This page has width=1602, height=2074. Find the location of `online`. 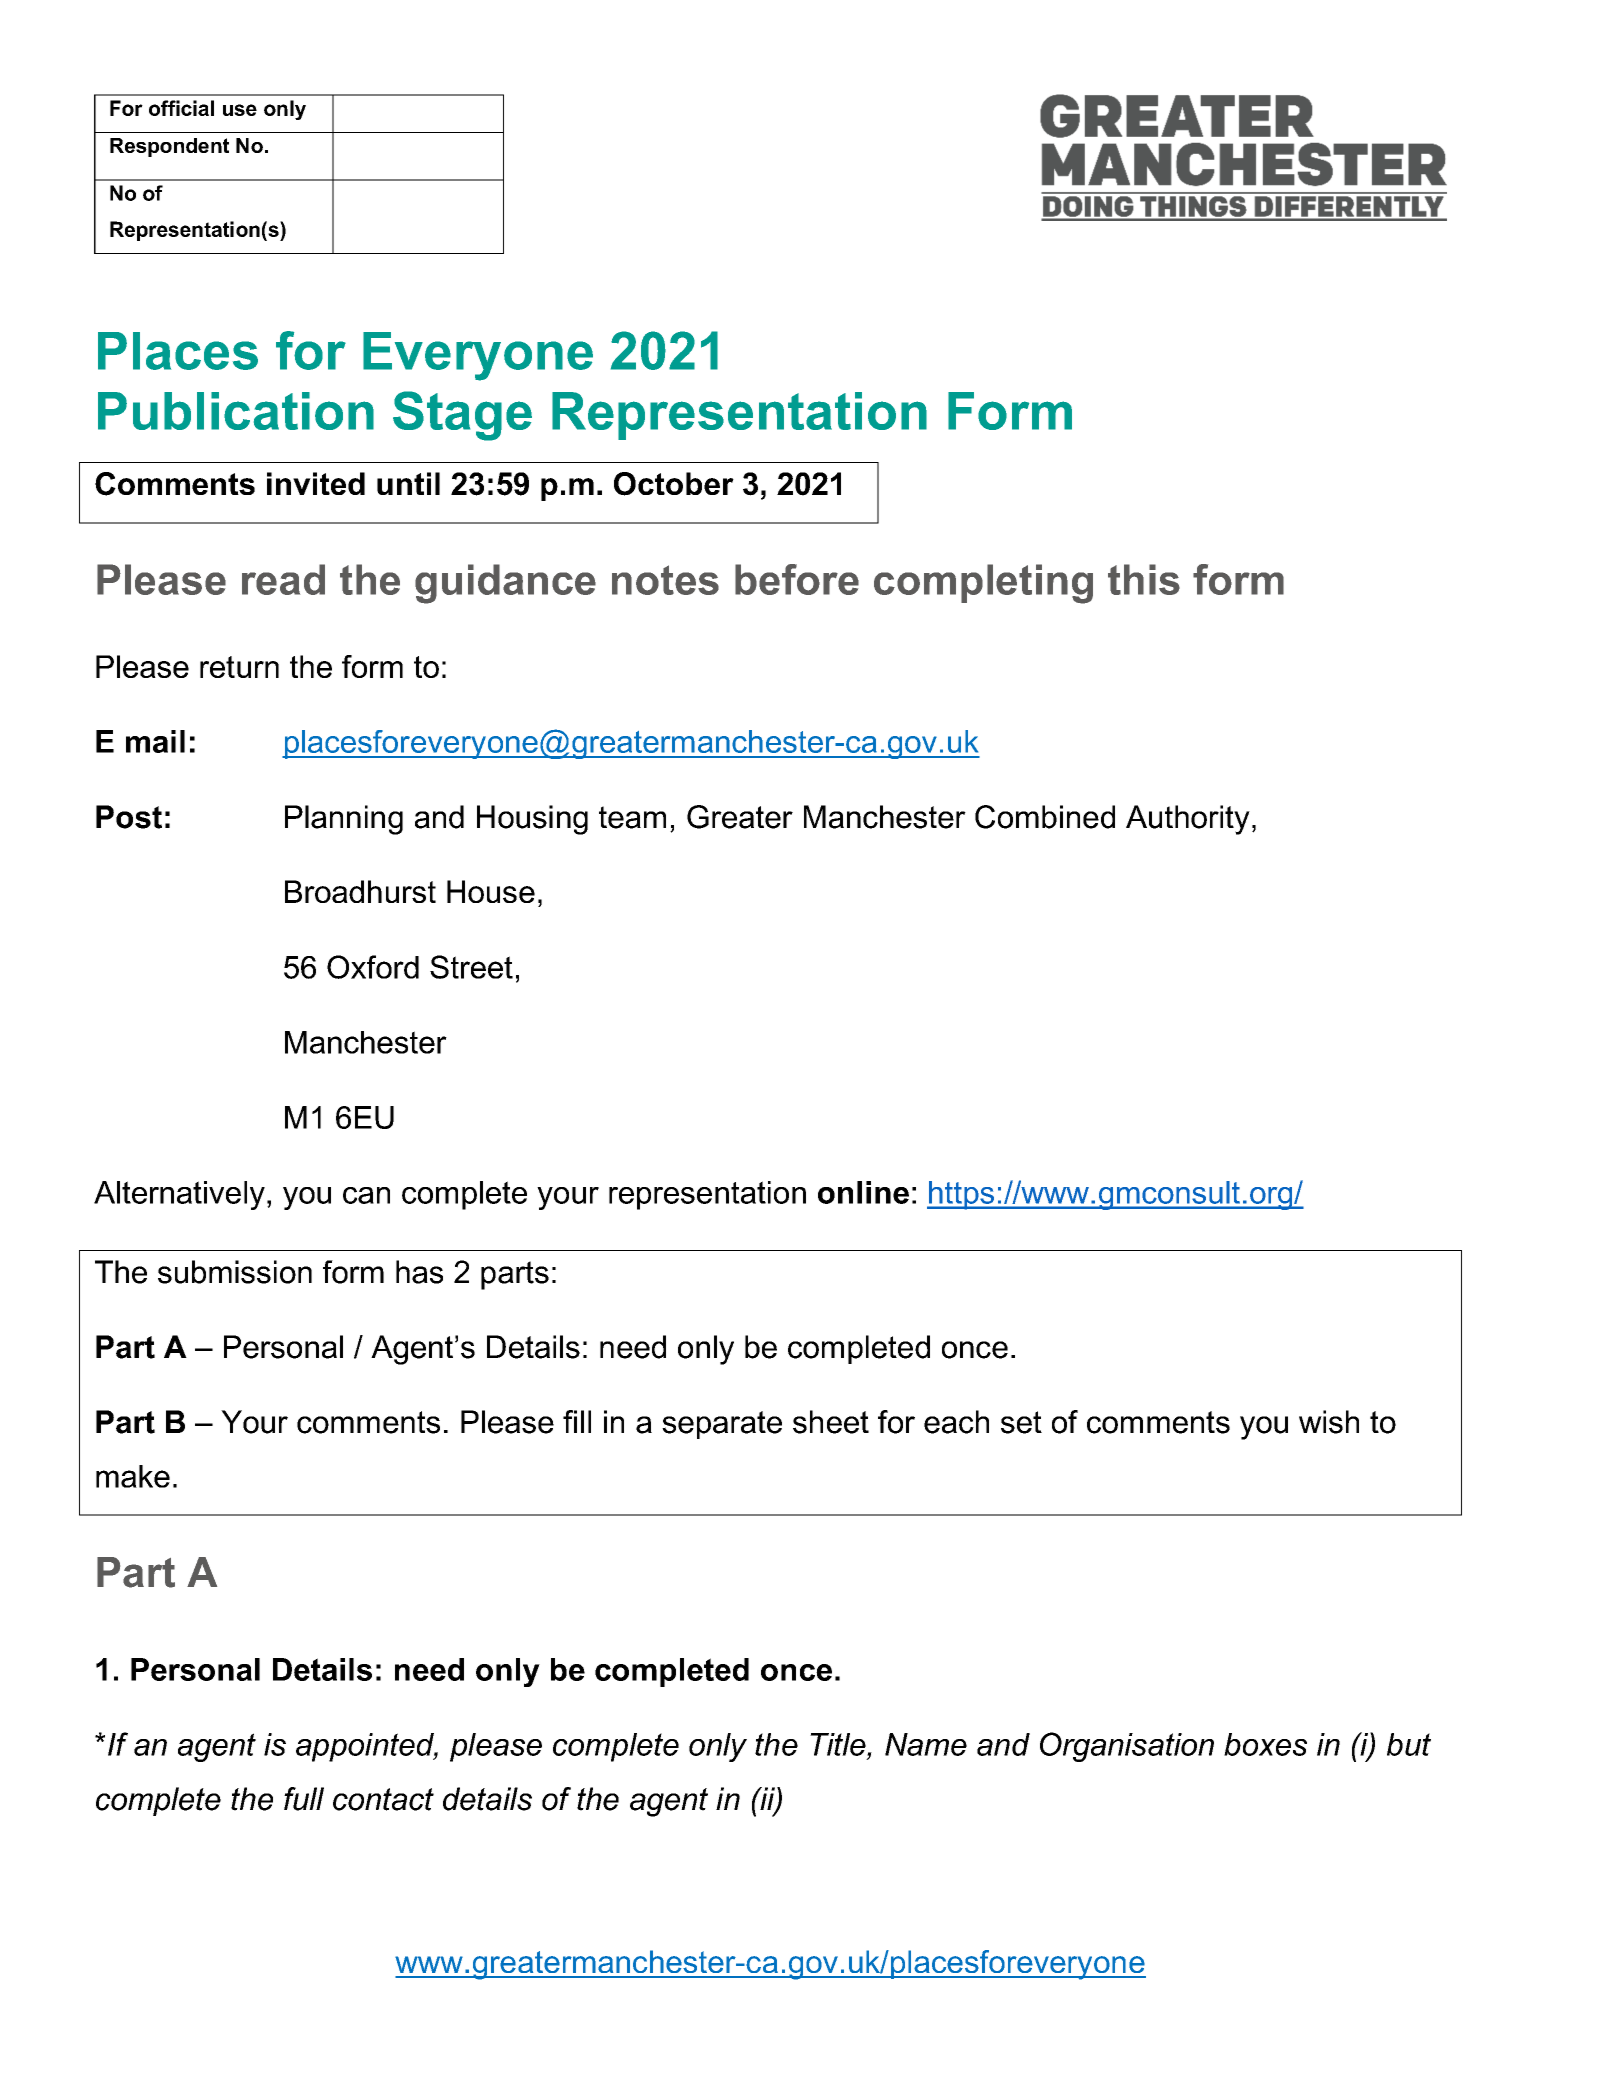

online is located at coordinates (863, 1192).
